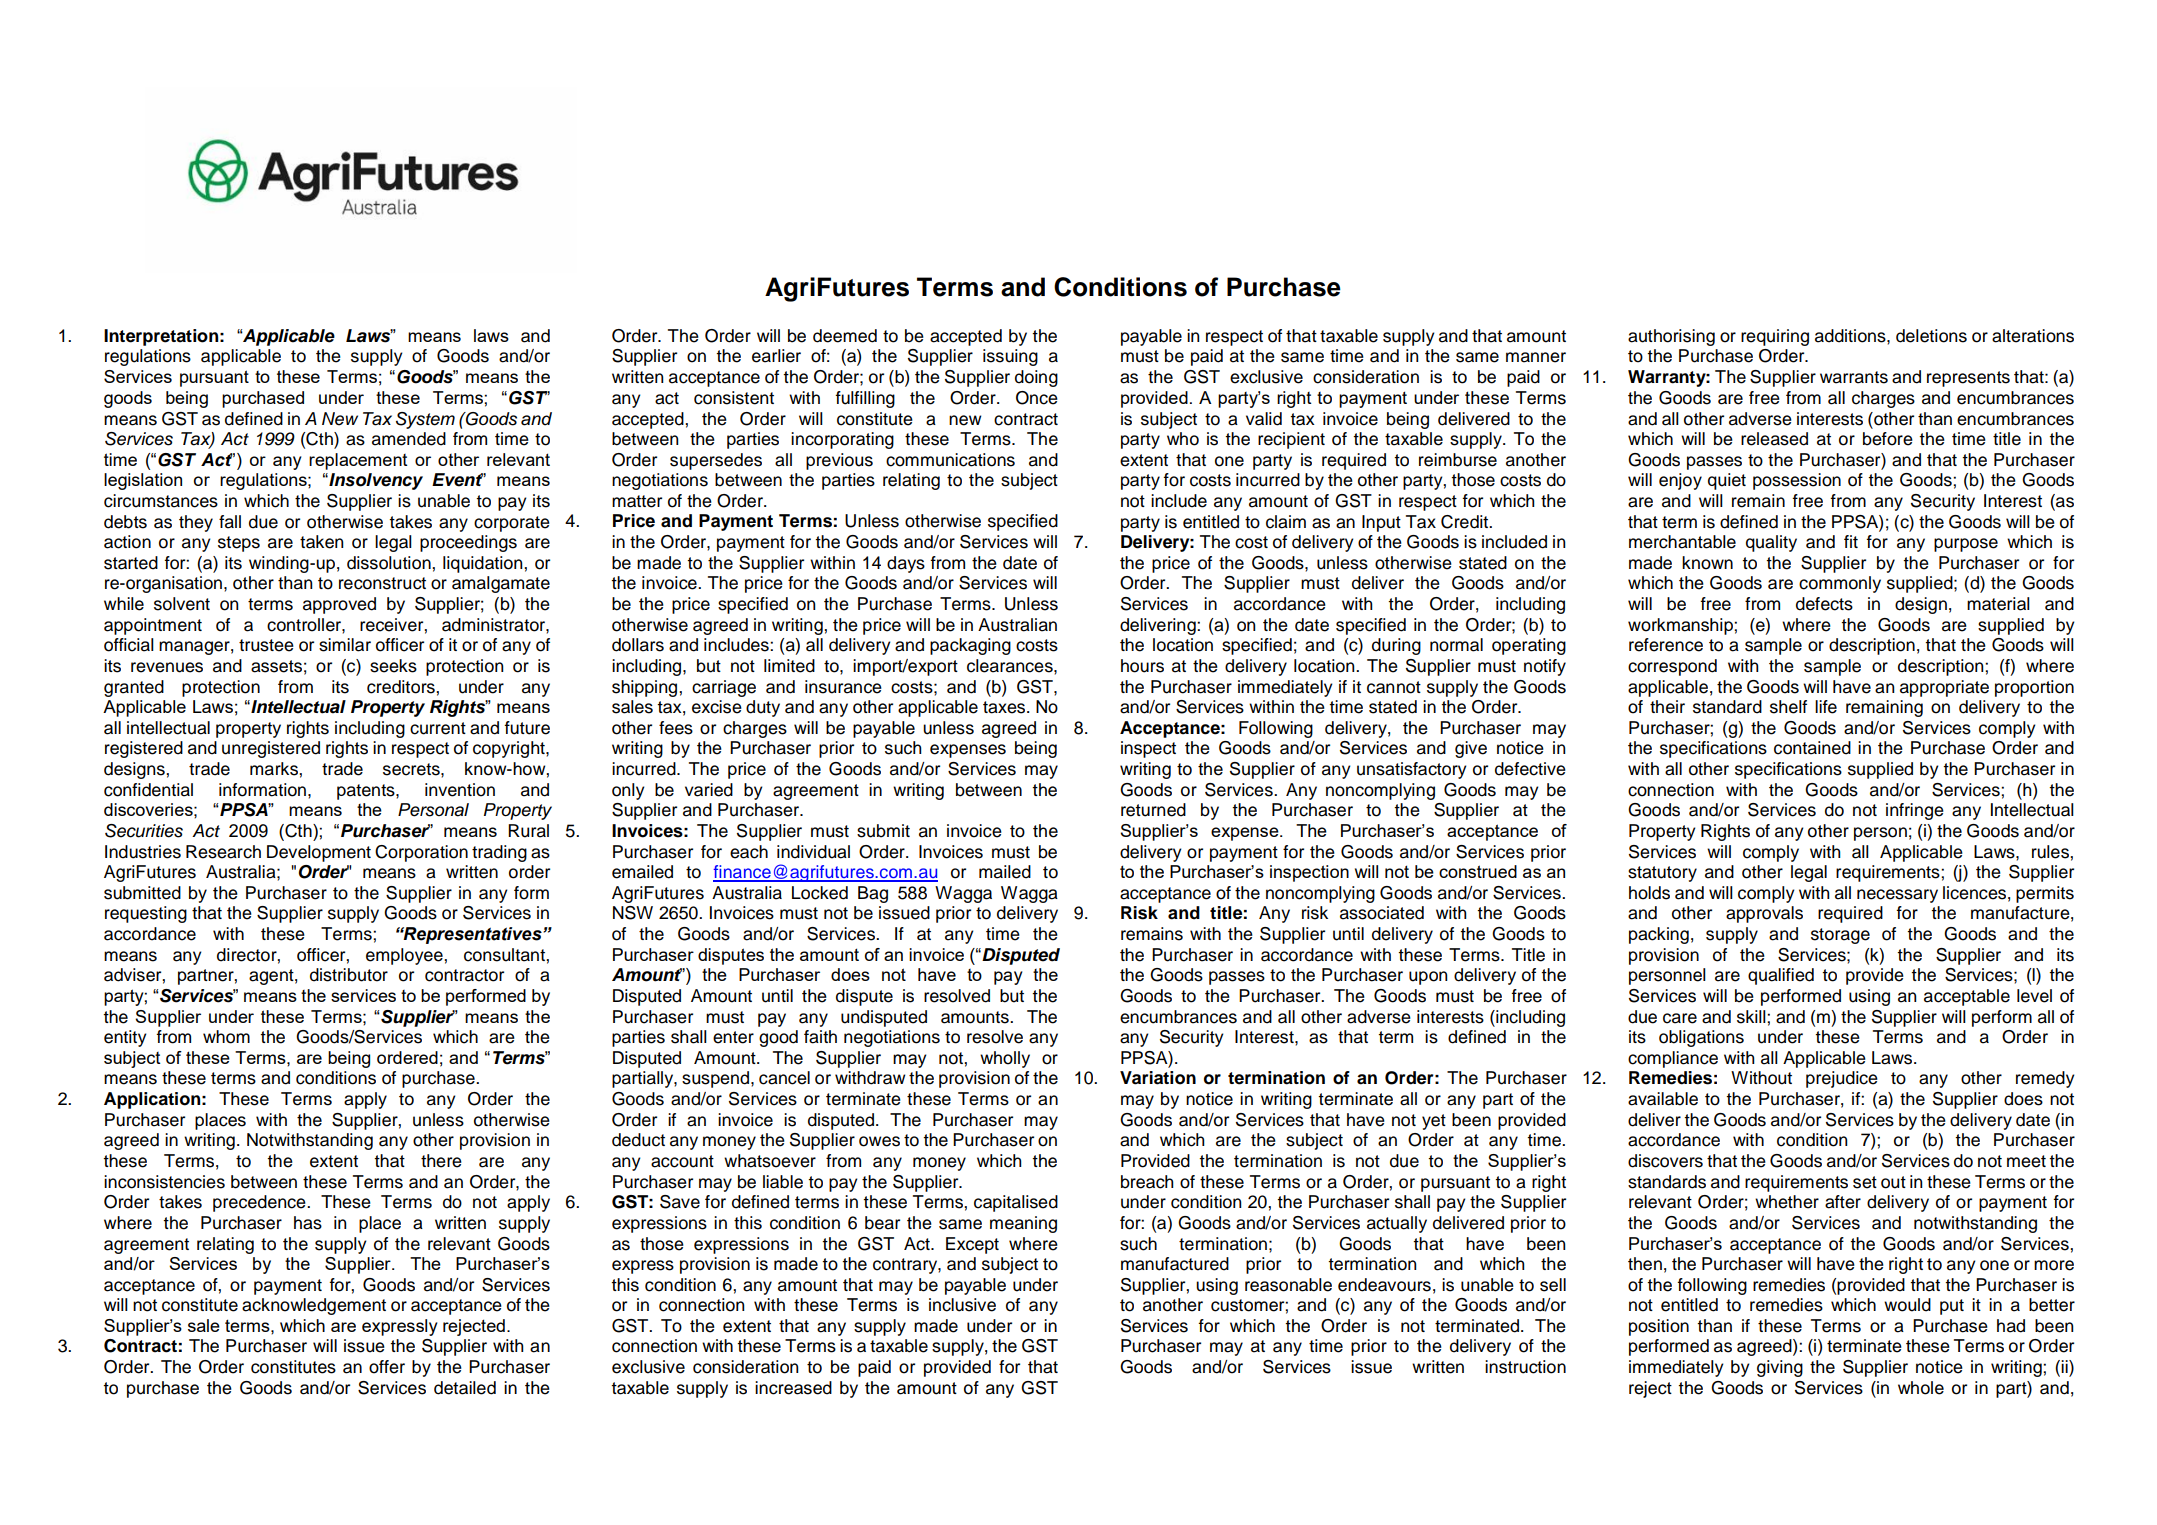 This screenshot has height=1525, width=2157. Describe the element at coordinates (387, 1367) in the screenshot. I see `offer` at that location.
